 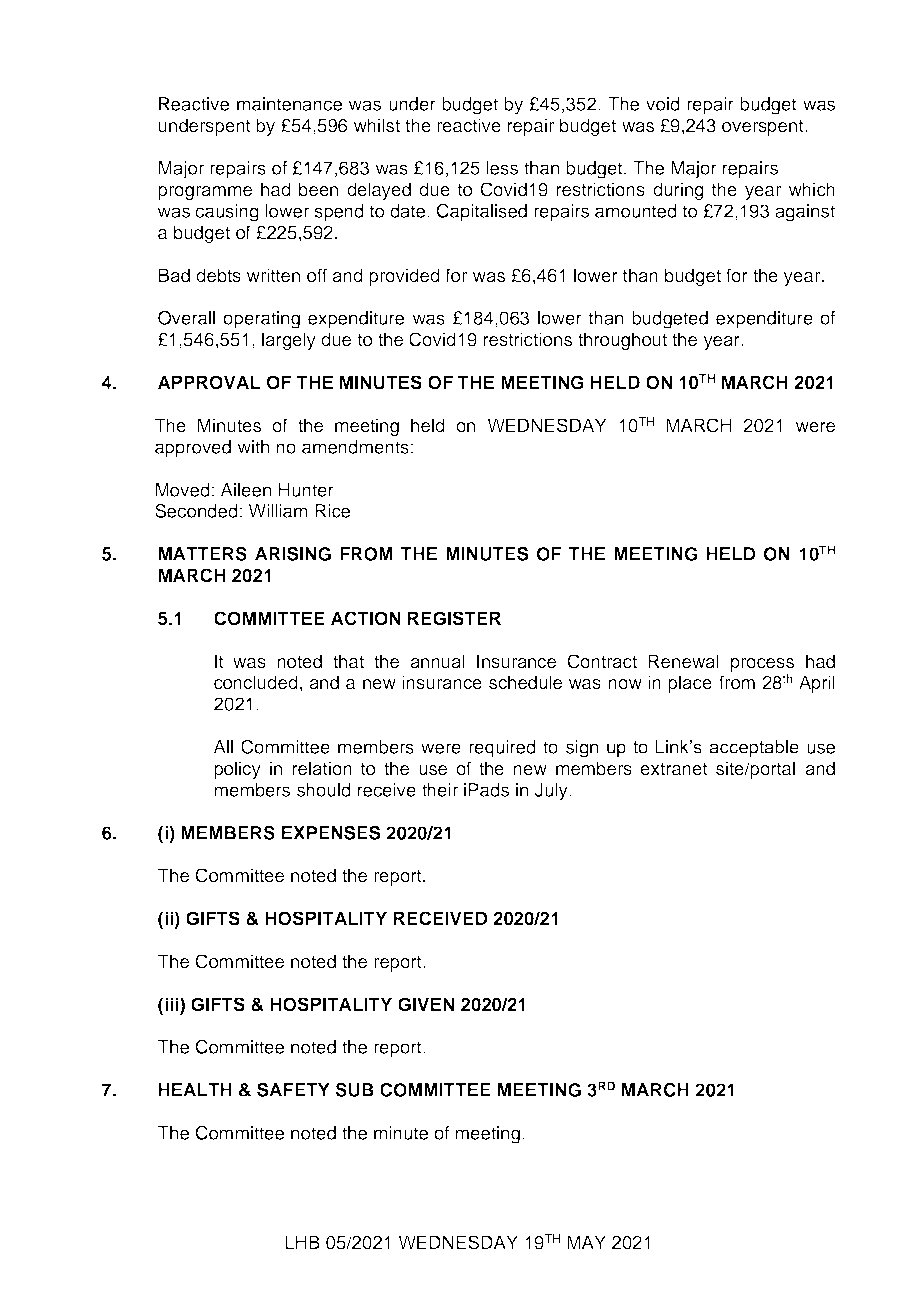 What do you see at coordinates (293, 1090) in the screenshot?
I see `SAFETY` at bounding box center [293, 1090].
